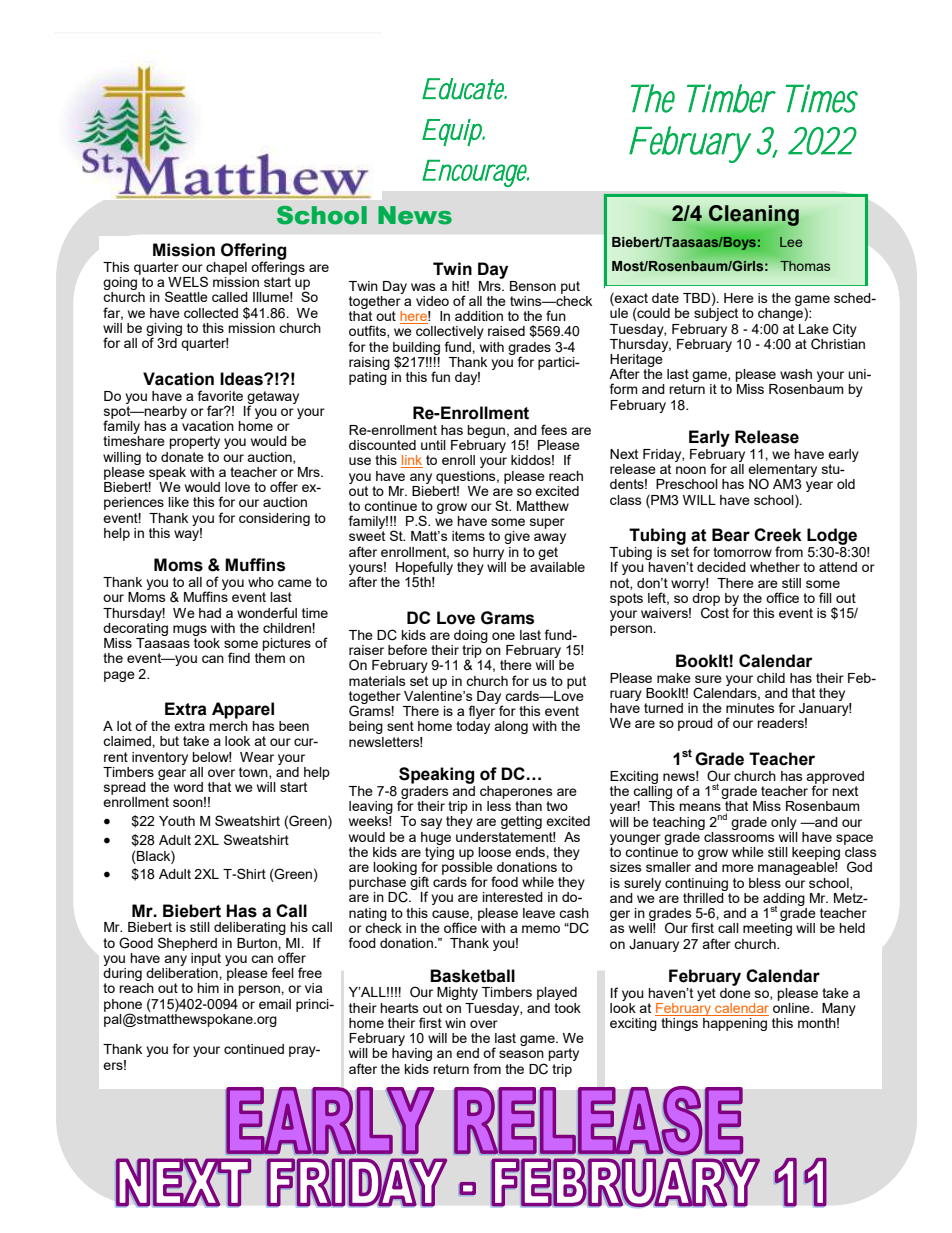 The height and width of the screenshot is (1233, 952). I want to click on wash, so click(796, 374).
